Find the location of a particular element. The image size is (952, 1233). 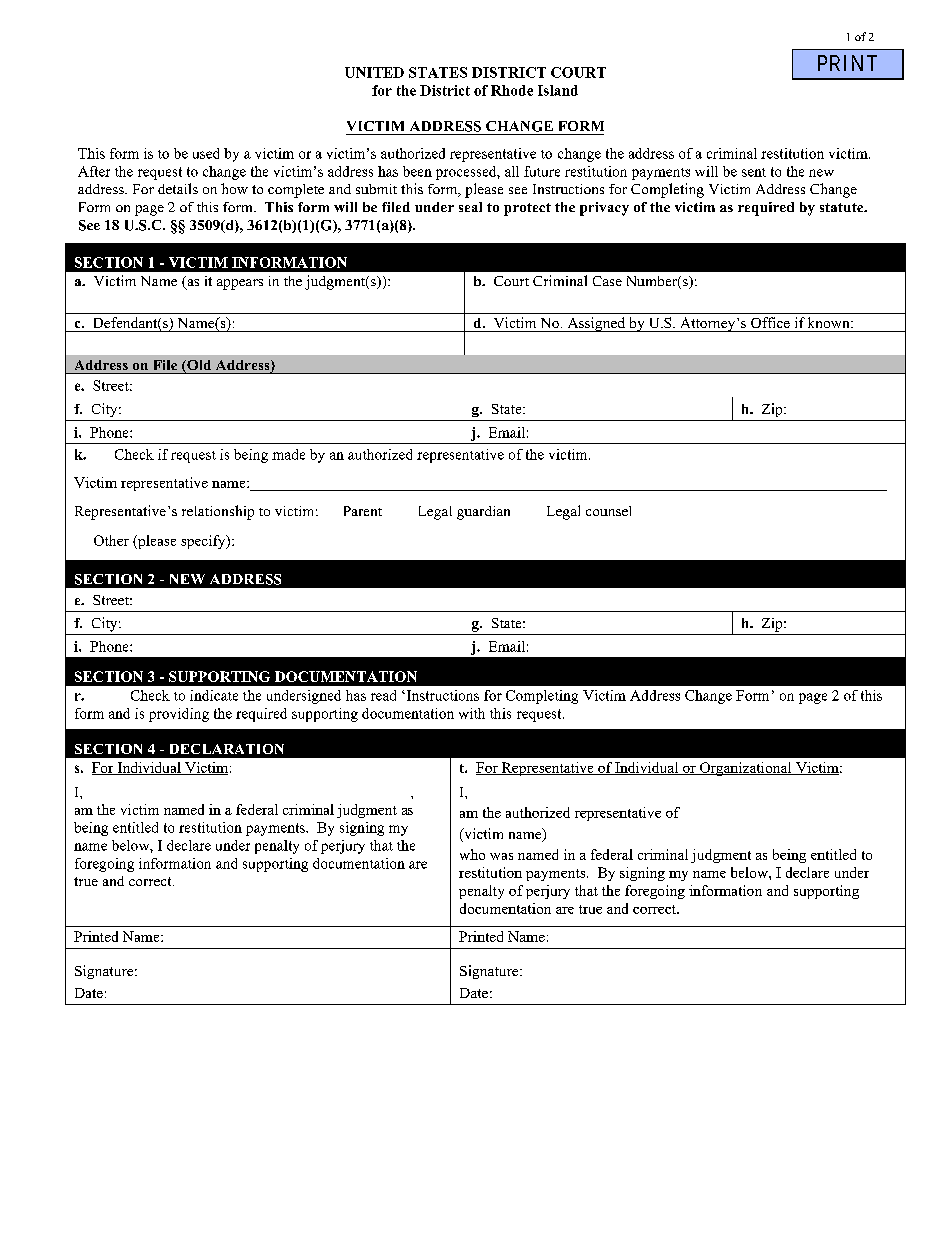

used is located at coordinates (206, 153).
